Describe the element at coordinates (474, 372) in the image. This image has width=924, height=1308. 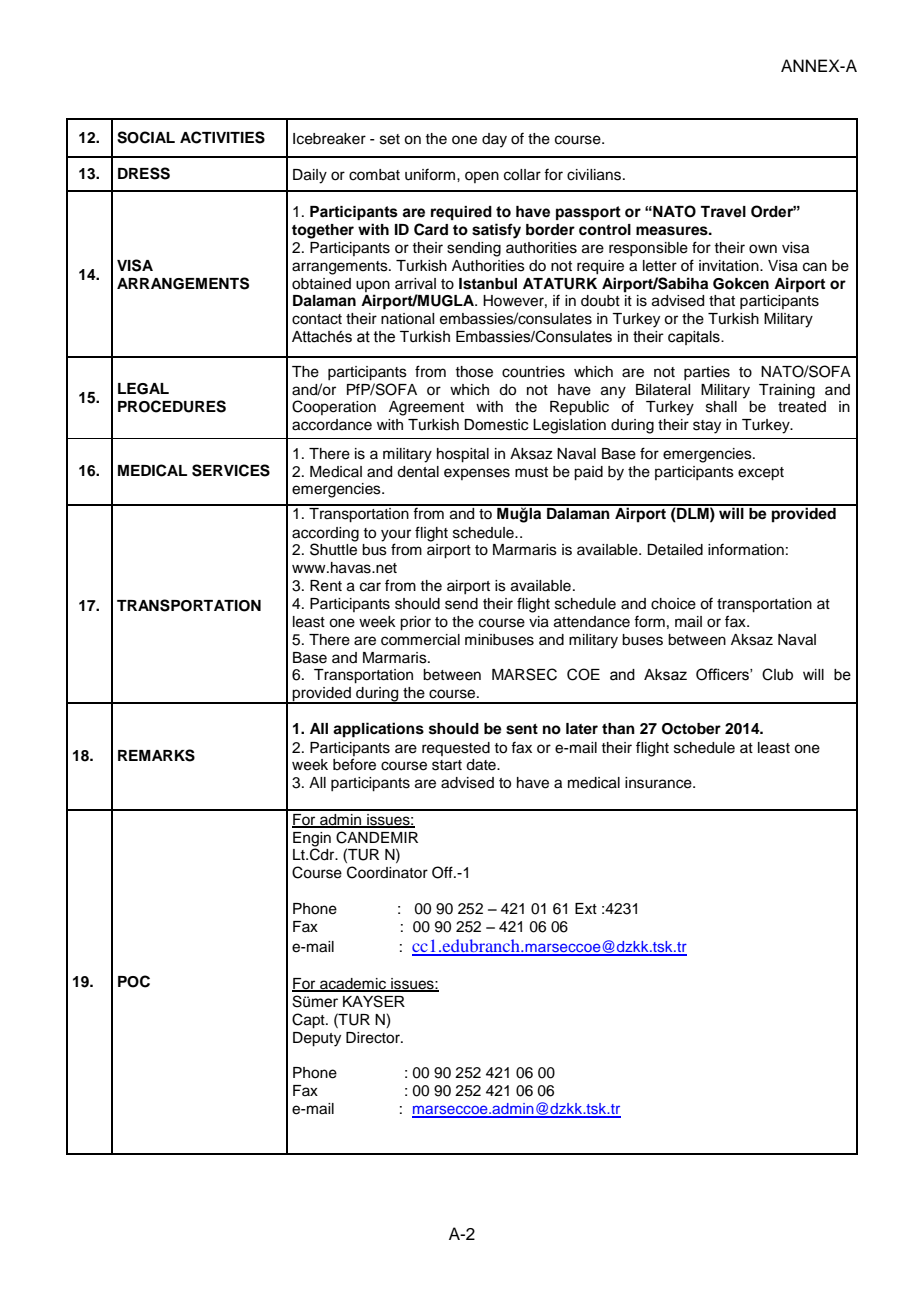
I see `those` at that location.
